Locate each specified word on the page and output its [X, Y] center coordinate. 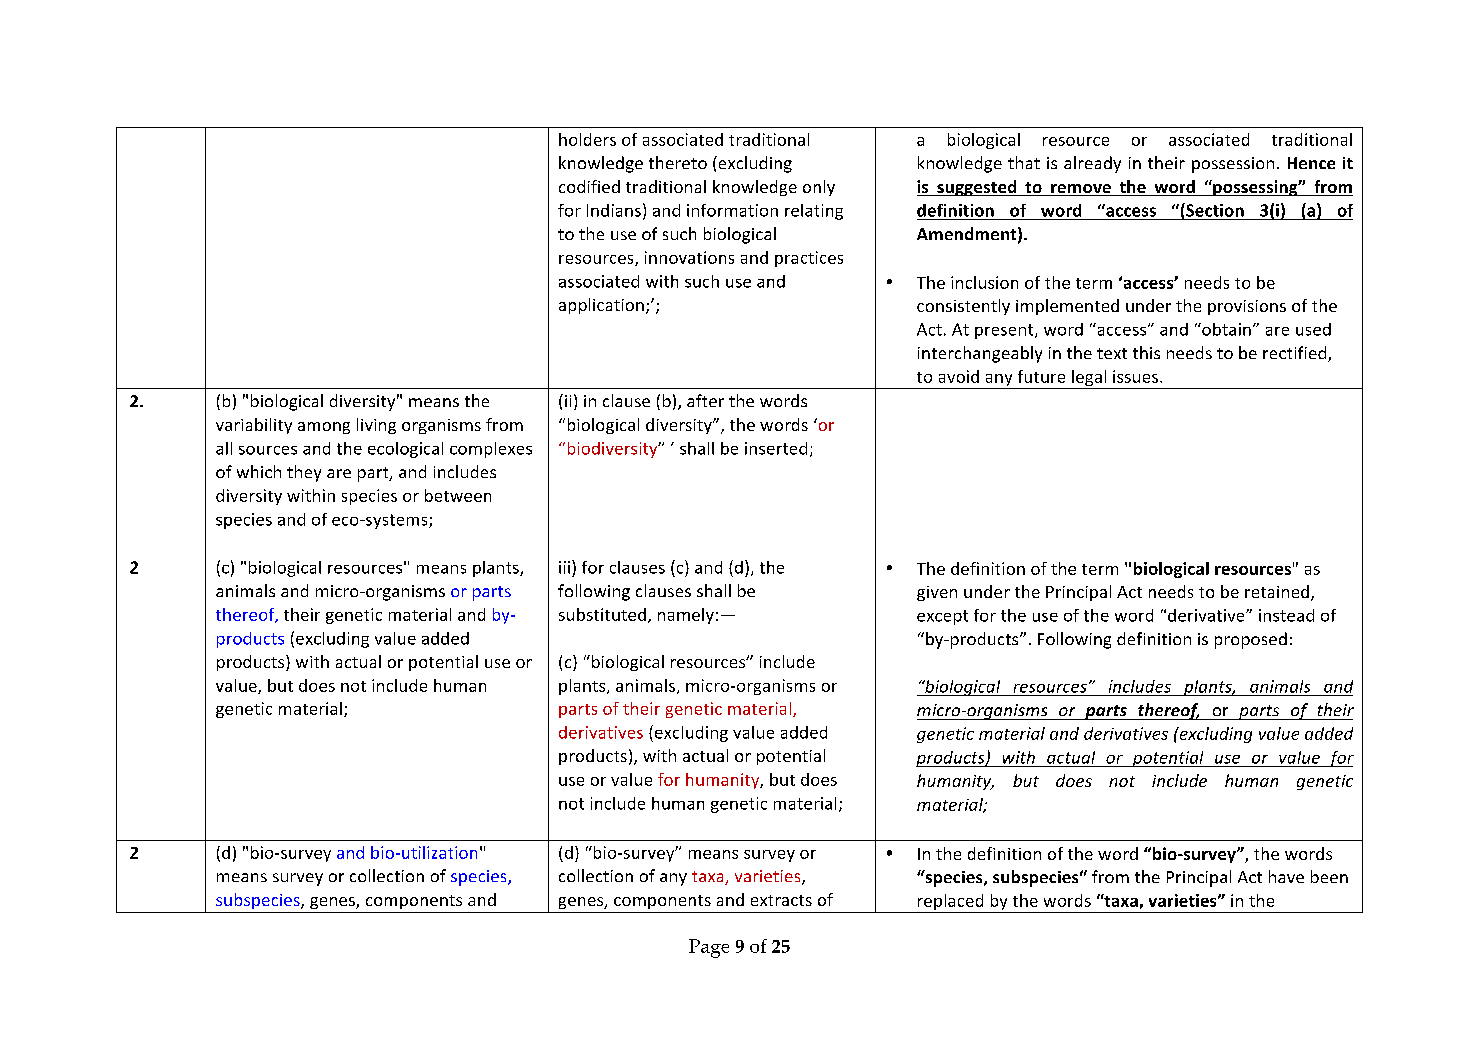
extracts [781, 900]
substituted [602, 614]
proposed [1251, 640]
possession [1233, 165]
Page [709, 948]
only [819, 188]
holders [587, 139]
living [376, 426]
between [458, 495]
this [1146, 352]
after [705, 400]
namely [686, 616]
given [937, 593]
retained [1277, 591]
